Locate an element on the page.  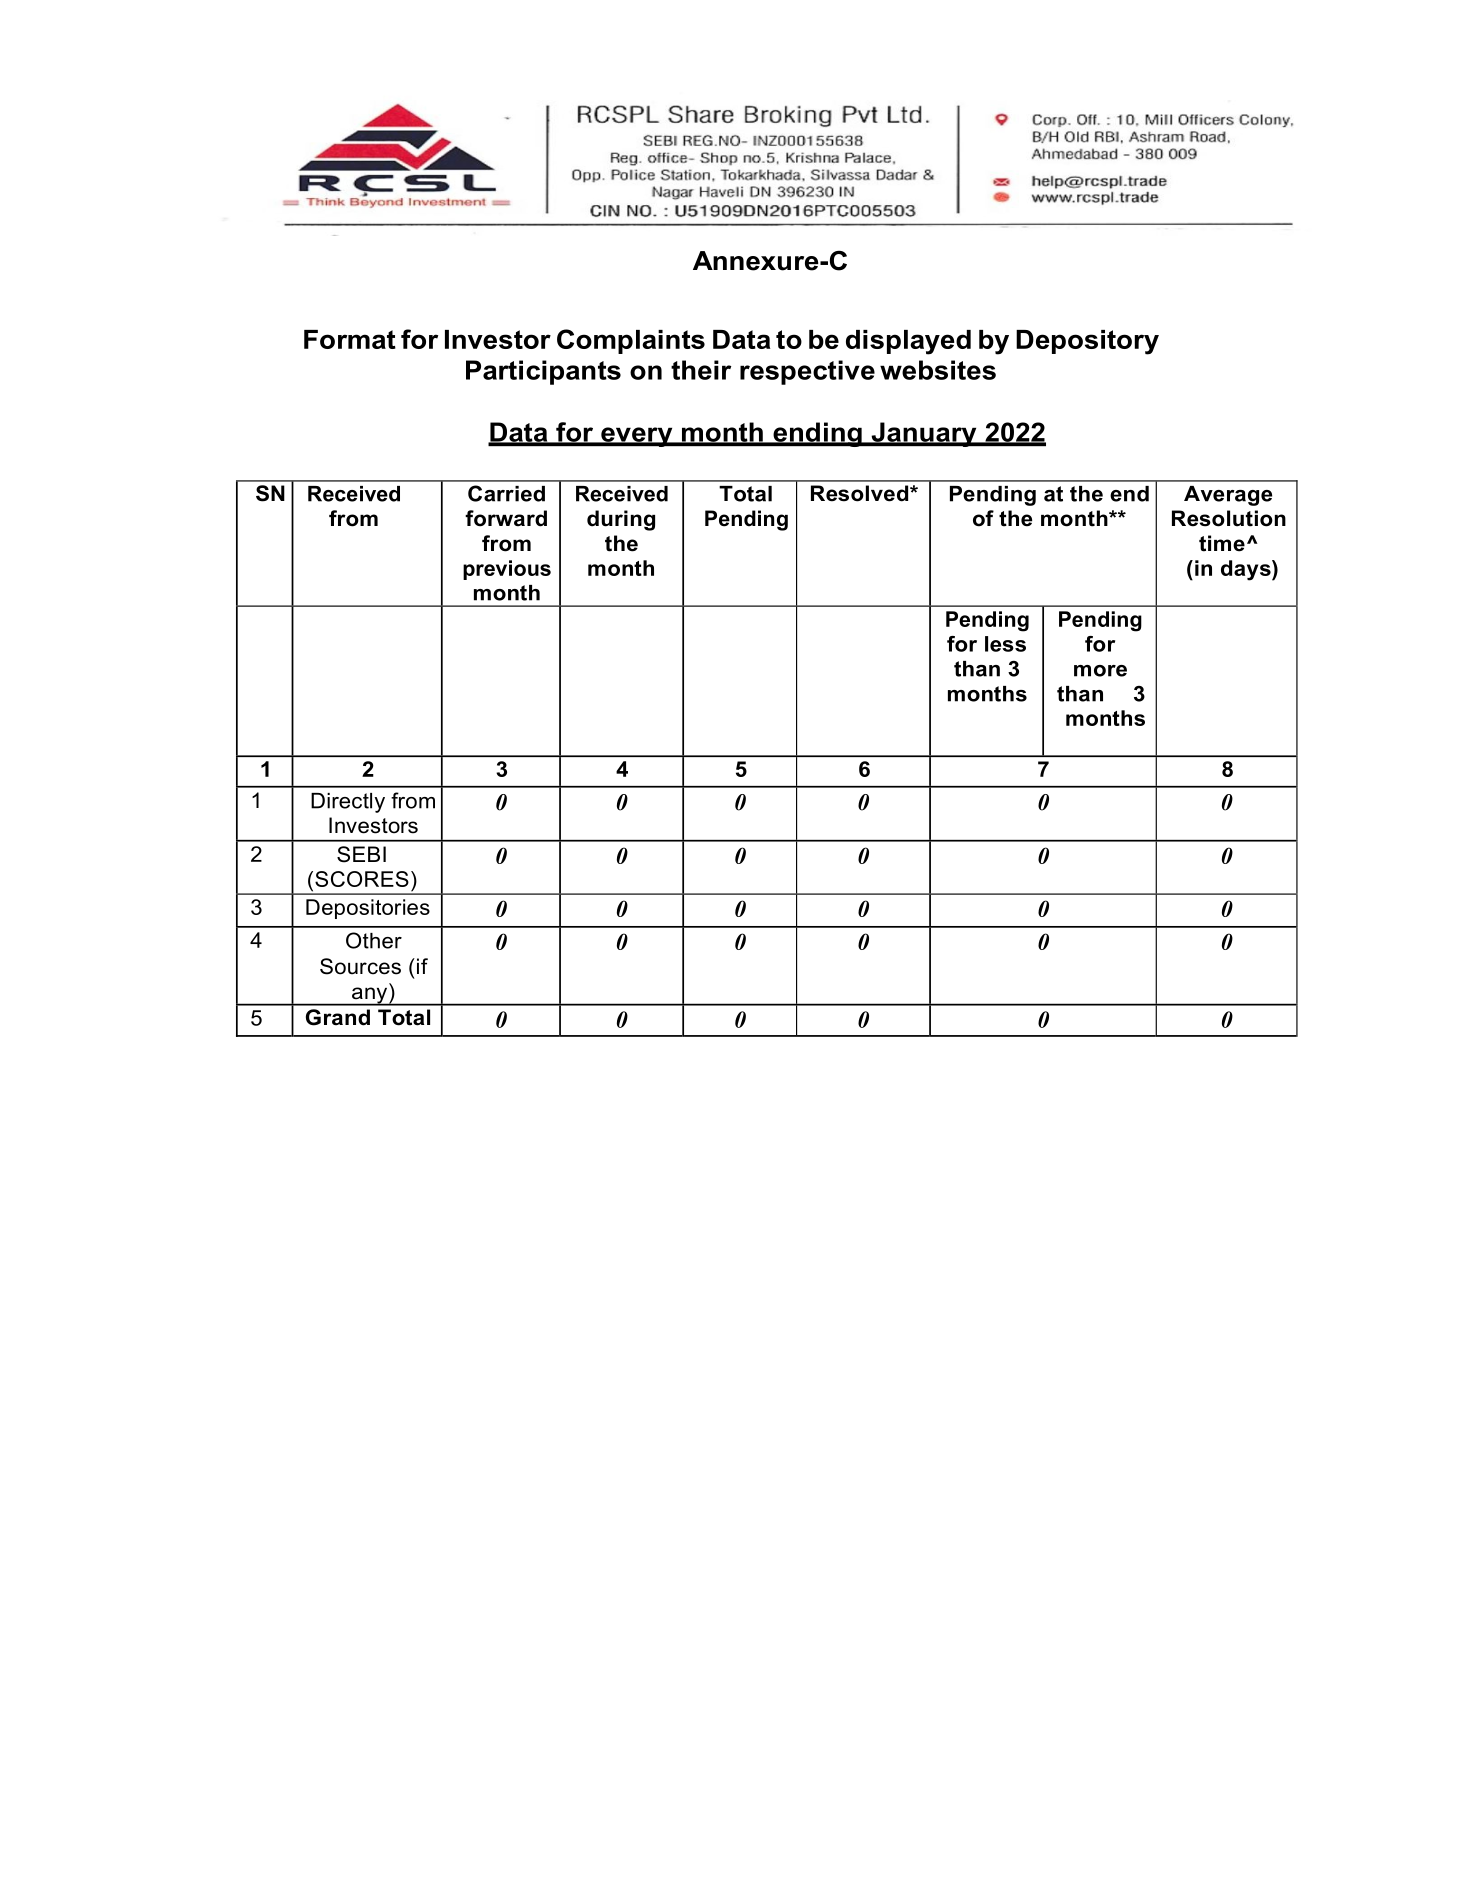
Sources is located at coordinates (360, 966).
